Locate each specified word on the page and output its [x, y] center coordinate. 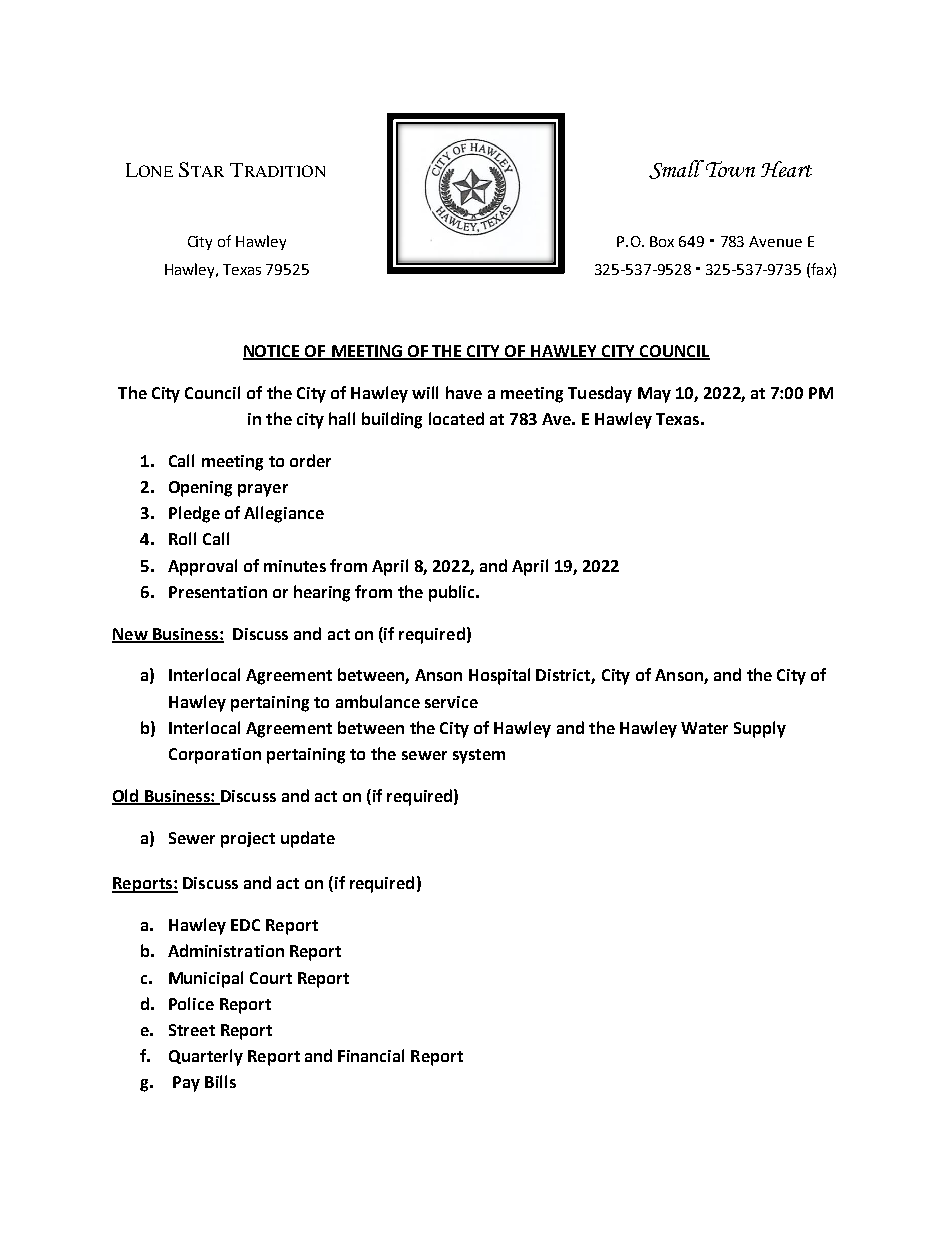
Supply [760, 729]
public [453, 593]
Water [704, 728]
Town [729, 168]
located [456, 418]
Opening [200, 489]
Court [271, 978]
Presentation [218, 592]
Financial [371, 1055]
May [654, 395]
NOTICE [273, 352]
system [479, 756]
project [248, 840]
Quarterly [206, 1057]
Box [662, 241]
